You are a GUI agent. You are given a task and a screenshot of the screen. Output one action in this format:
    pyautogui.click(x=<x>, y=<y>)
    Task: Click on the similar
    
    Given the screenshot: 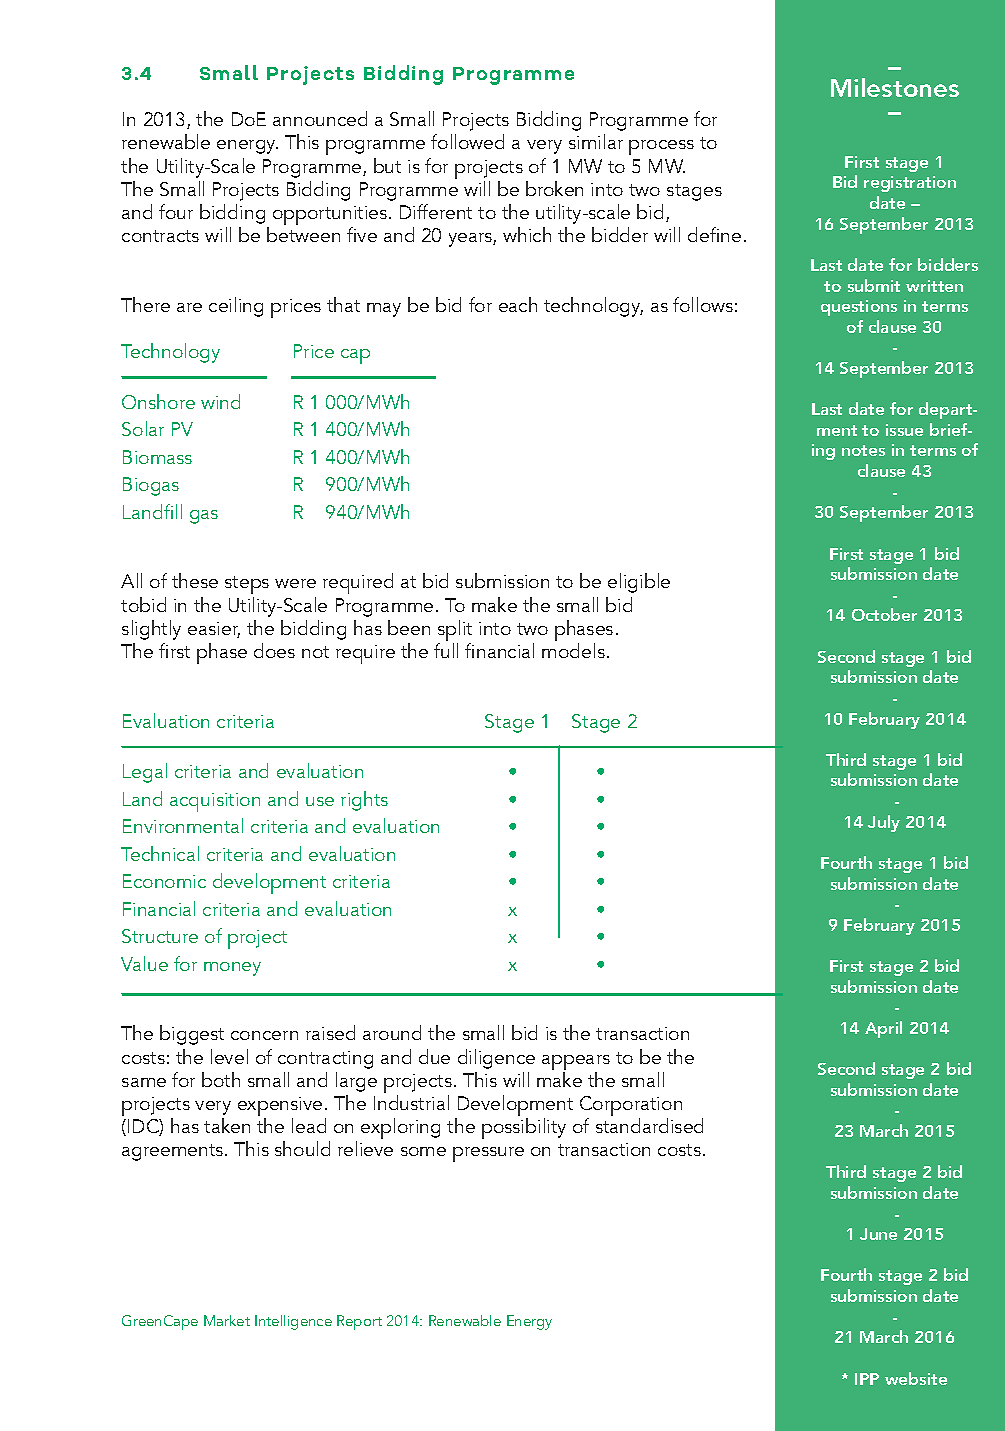 What is the action you would take?
    pyautogui.click(x=596, y=141)
